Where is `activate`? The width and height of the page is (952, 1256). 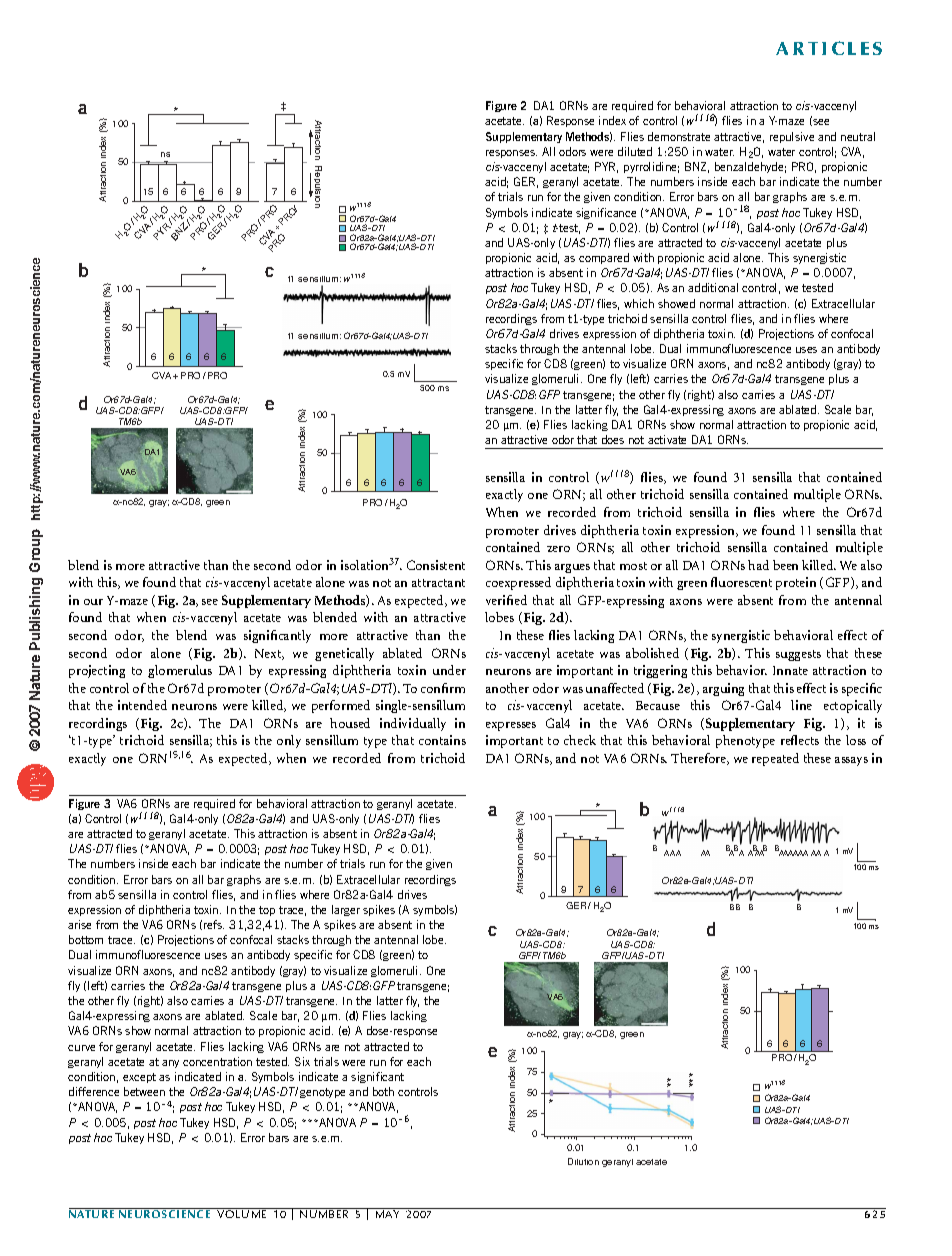 activate is located at coordinates (667, 439).
